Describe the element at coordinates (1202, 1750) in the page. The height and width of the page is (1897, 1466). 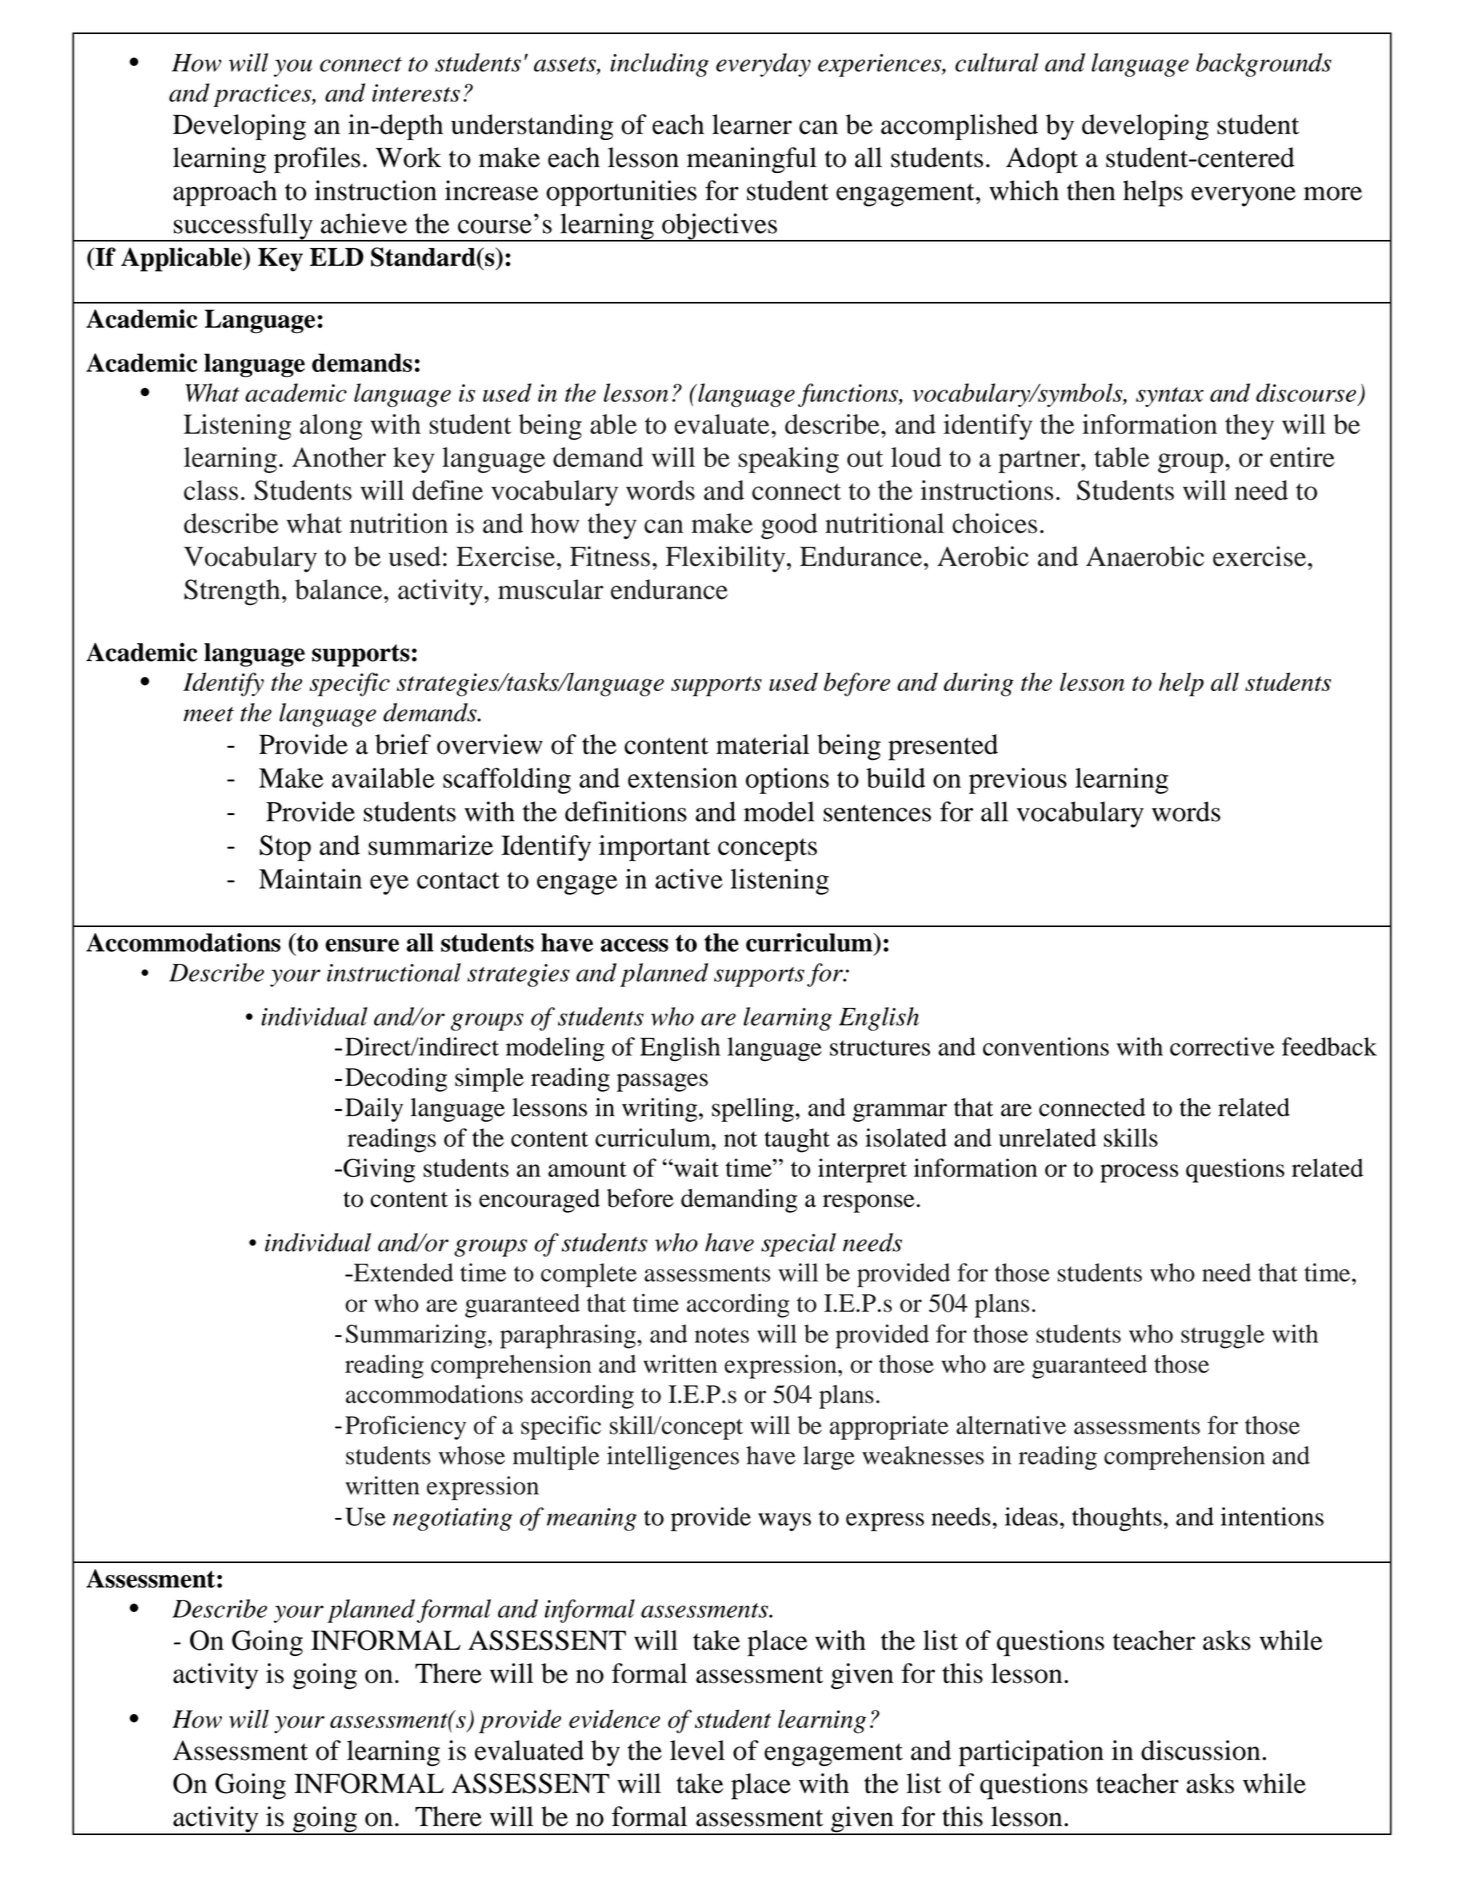
I see `discussion` at that location.
